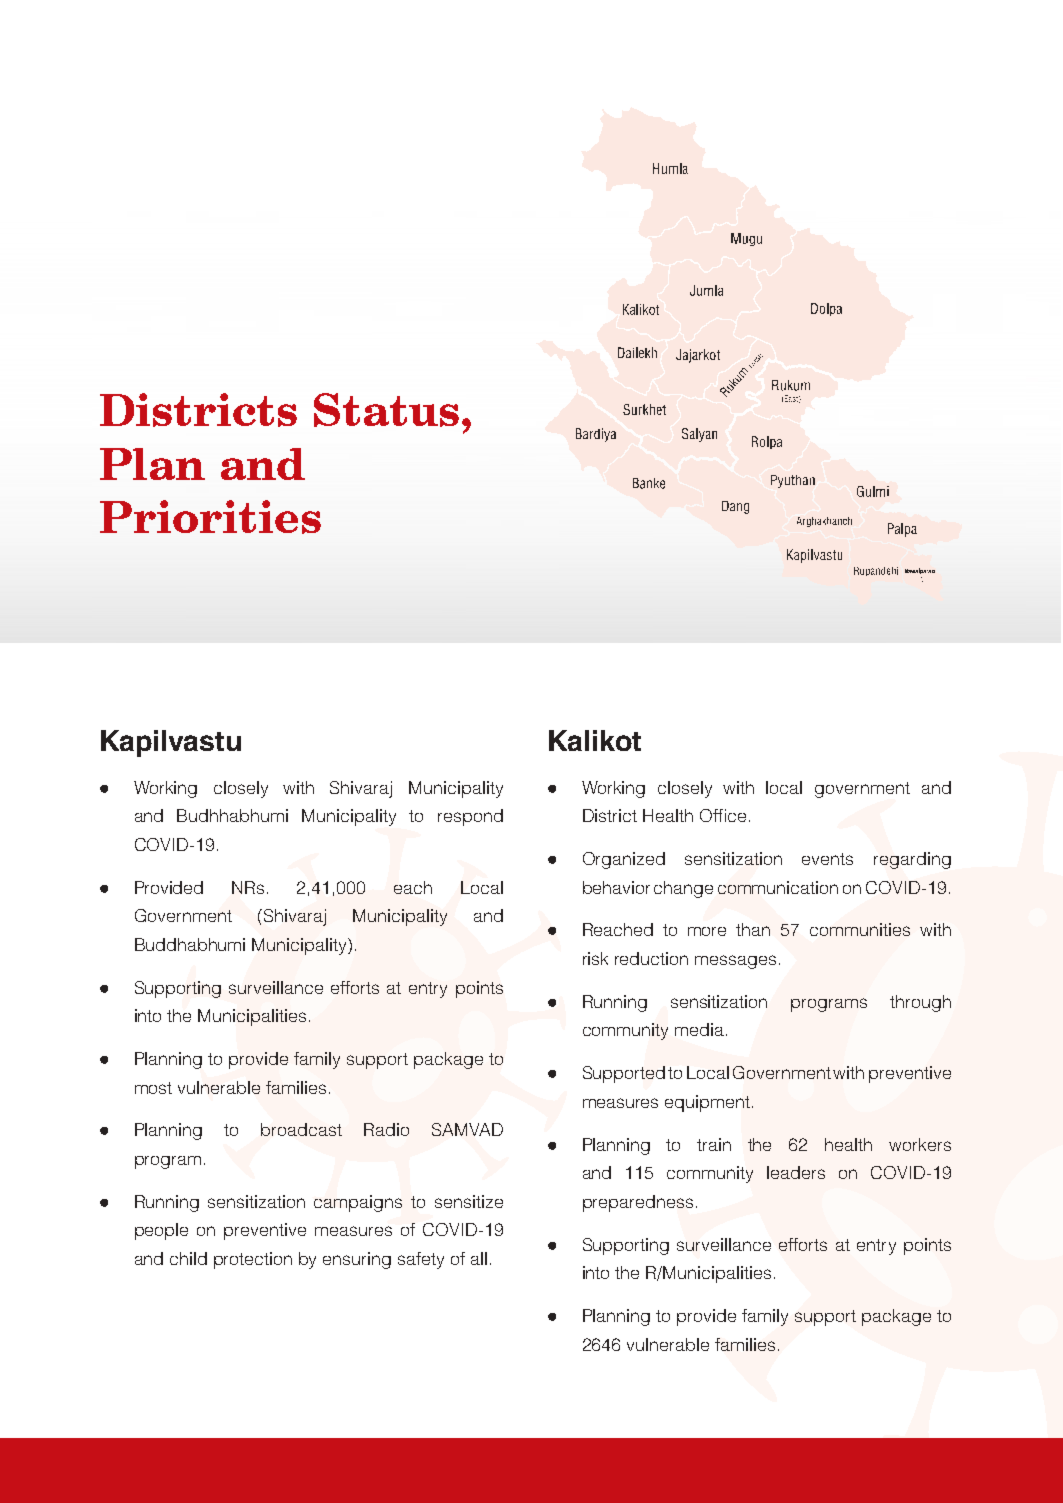  I want to click on Office, so click(723, 815).
